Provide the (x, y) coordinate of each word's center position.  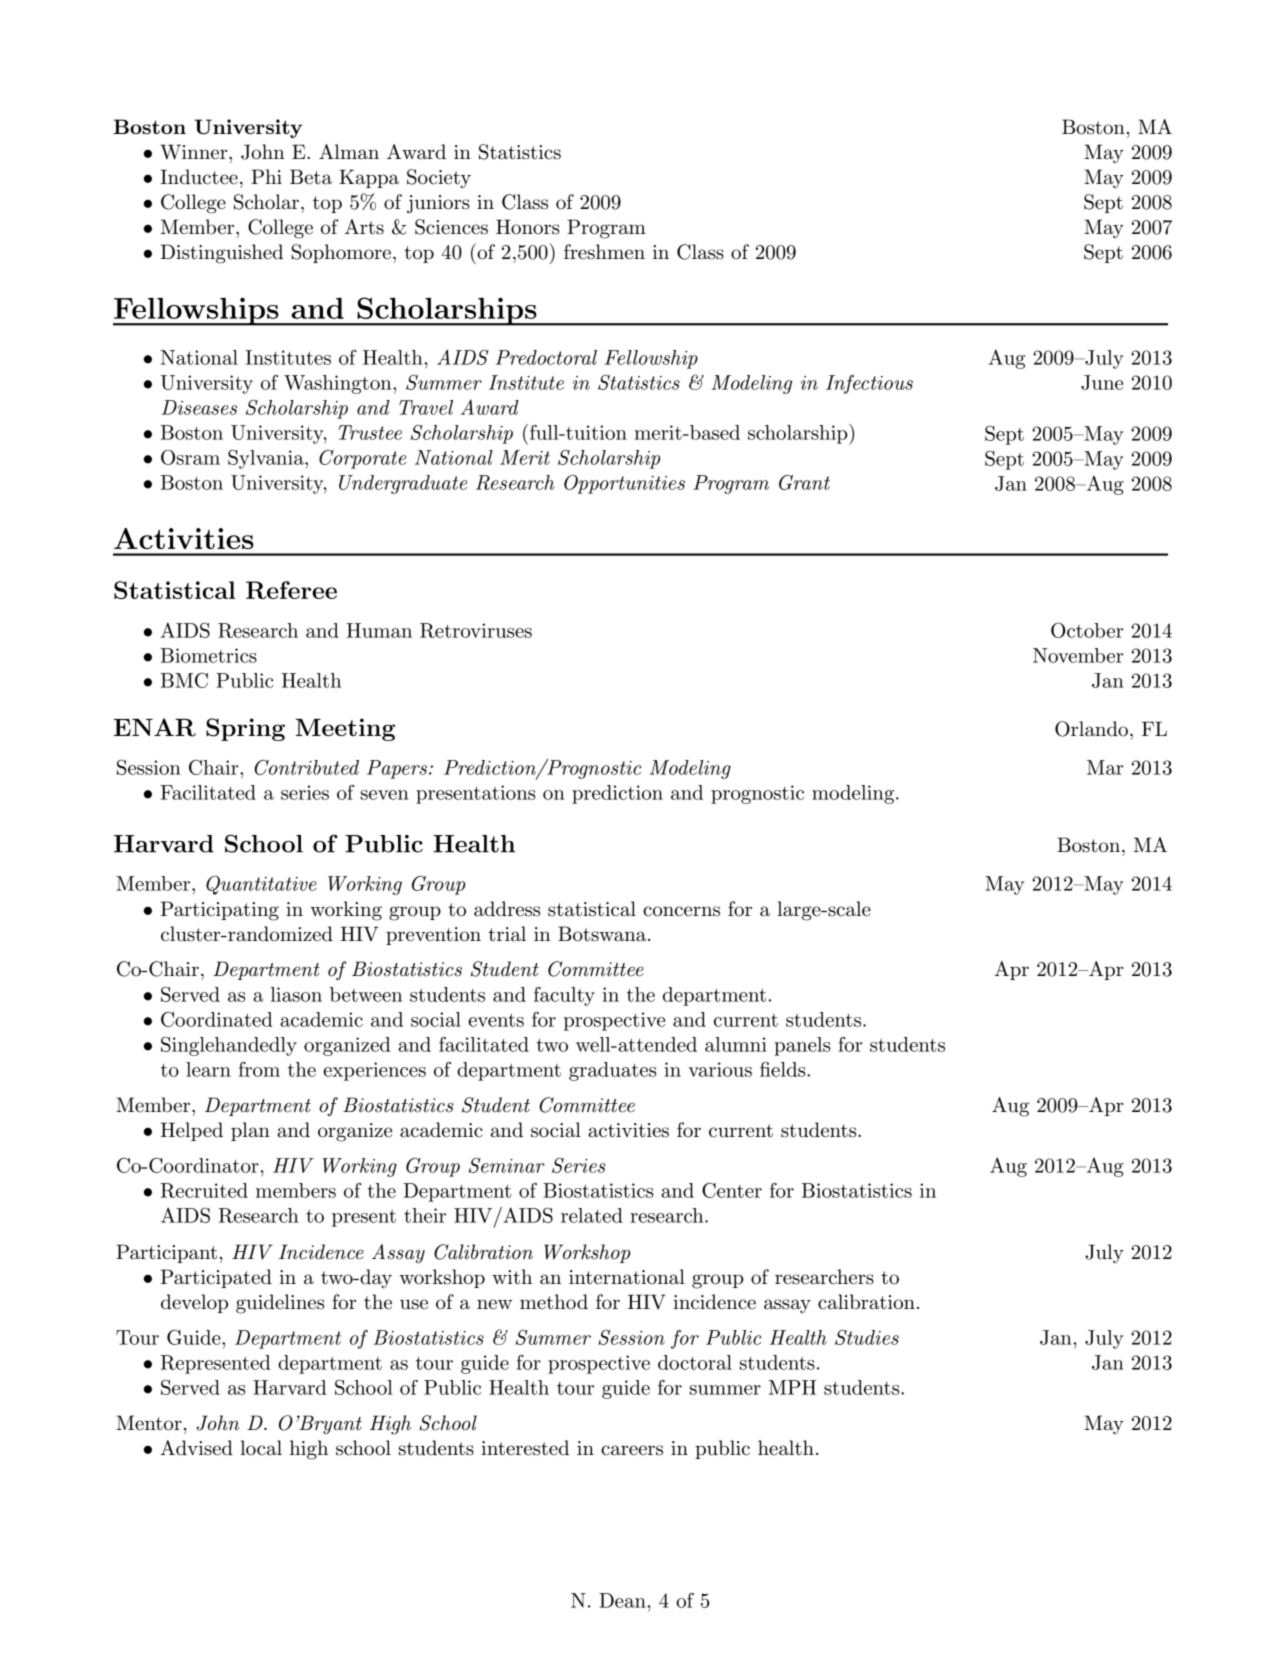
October (1087, 630)
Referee (291, 590)
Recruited (204, 1190)
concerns (681, 911)
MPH (792, 1387)
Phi (266, 176)
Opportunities (624, 484)
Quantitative (261, 885)
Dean (622, 1600)
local (261, 1448)
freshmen (604, 252)
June (1102, 382)
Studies (867, 1337)
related (592, 1215)
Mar (1105, 767)
